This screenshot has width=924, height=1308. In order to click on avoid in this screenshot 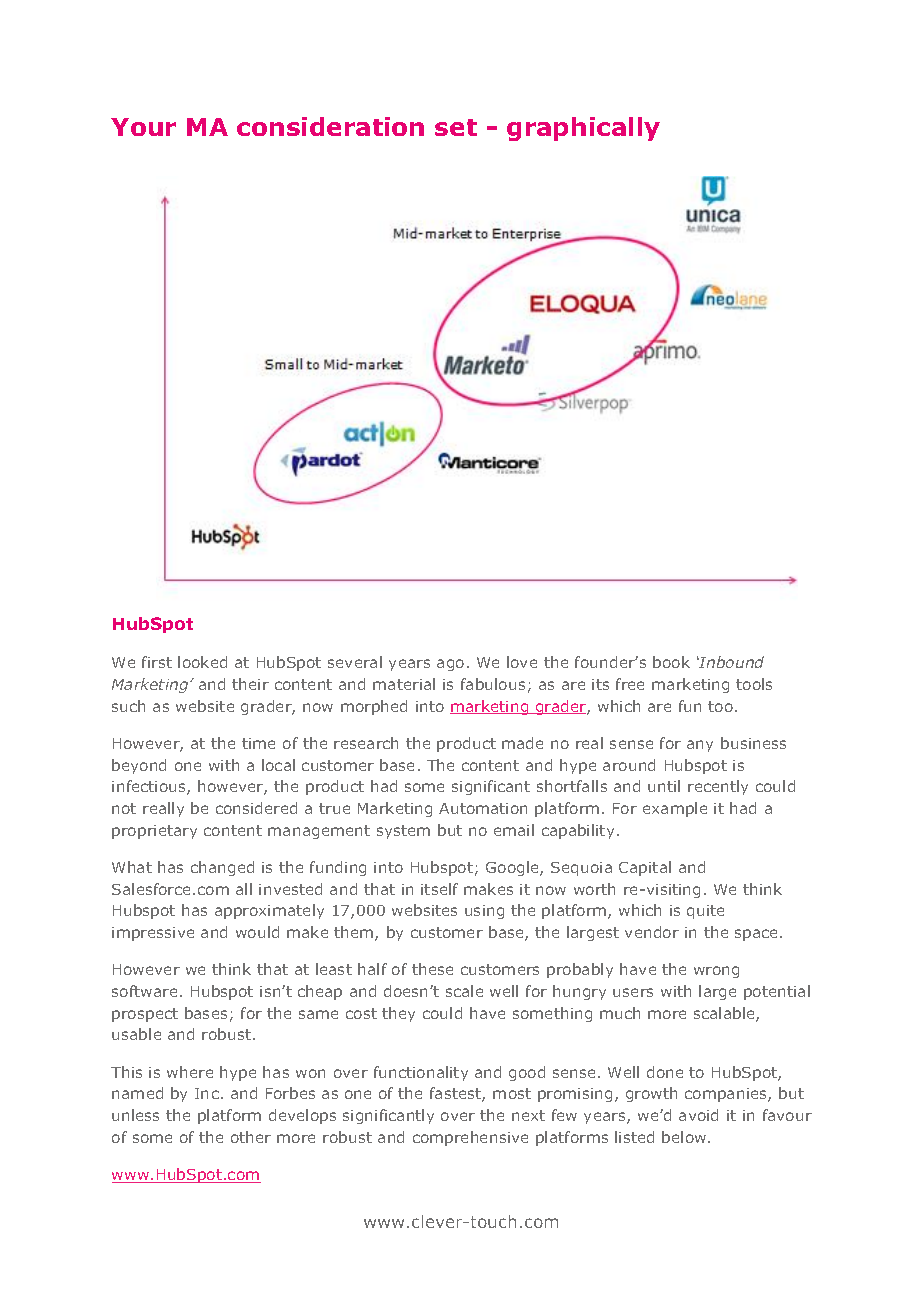, I will do `click(698, 1115)`.
